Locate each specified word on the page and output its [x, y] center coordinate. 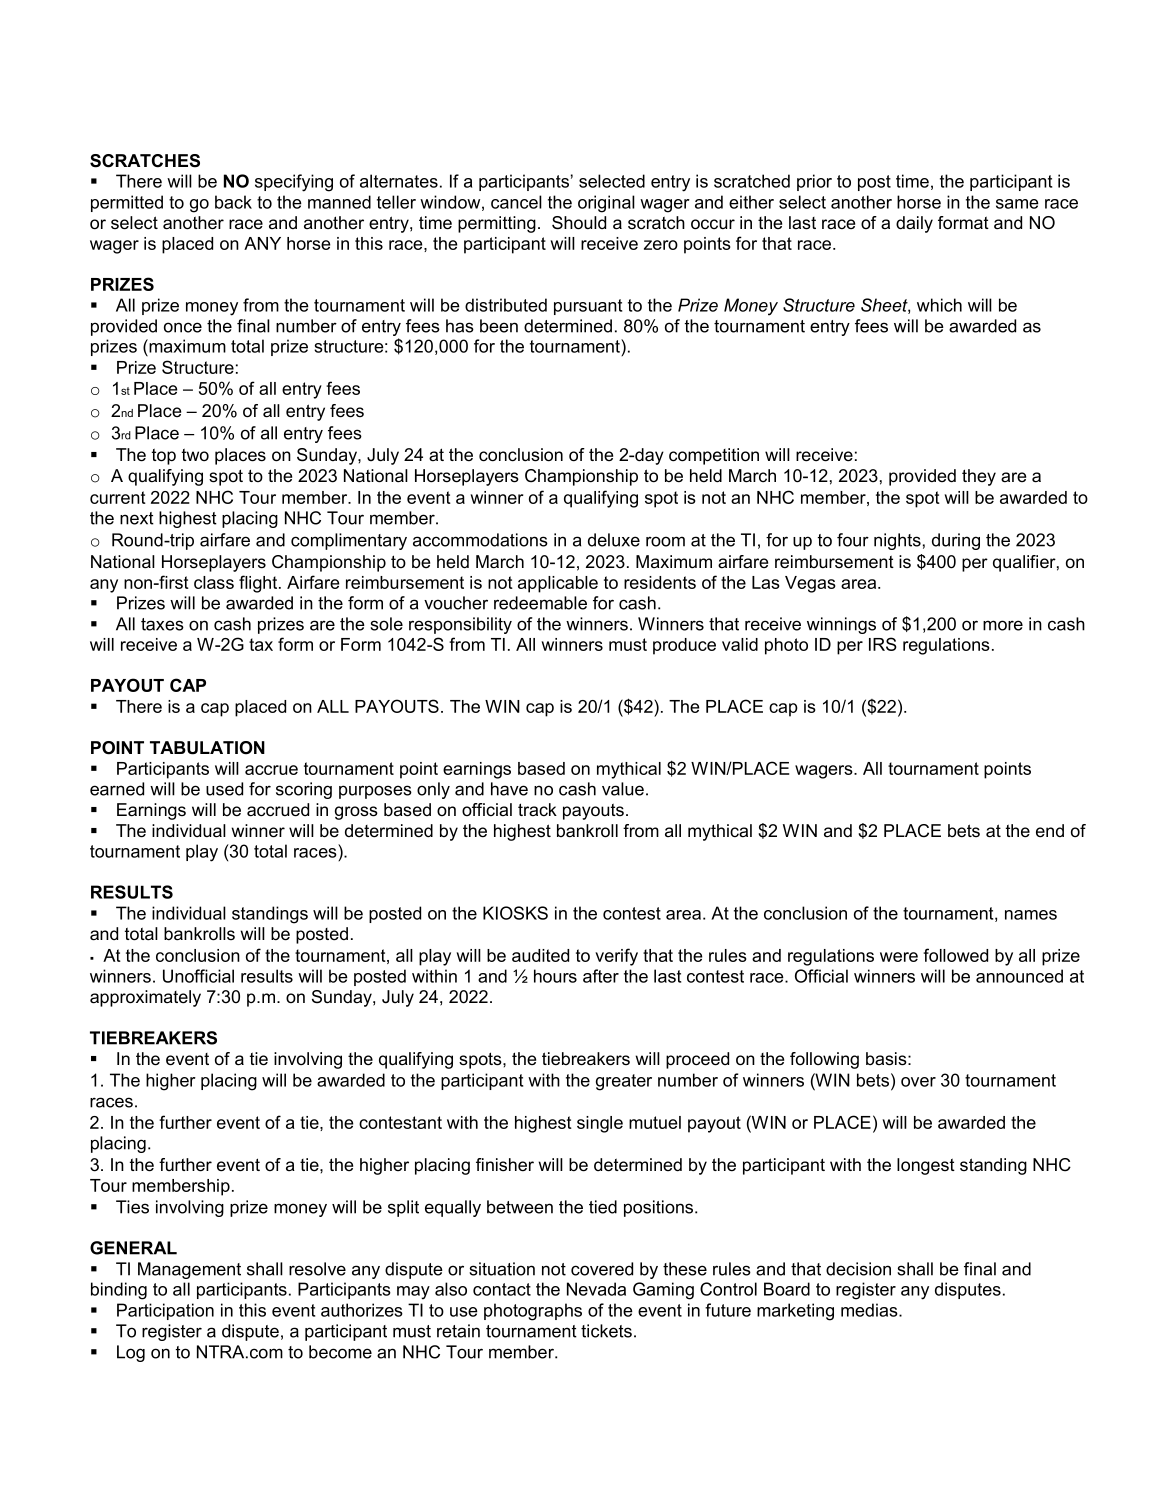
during [956, 541]
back [233, 202]
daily [914, 224]
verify [616, 957]
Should [579, 223]
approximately [145, 998]
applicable [558, 584]
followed [955, 955]
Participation [165, 1311]
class [214, 582]
